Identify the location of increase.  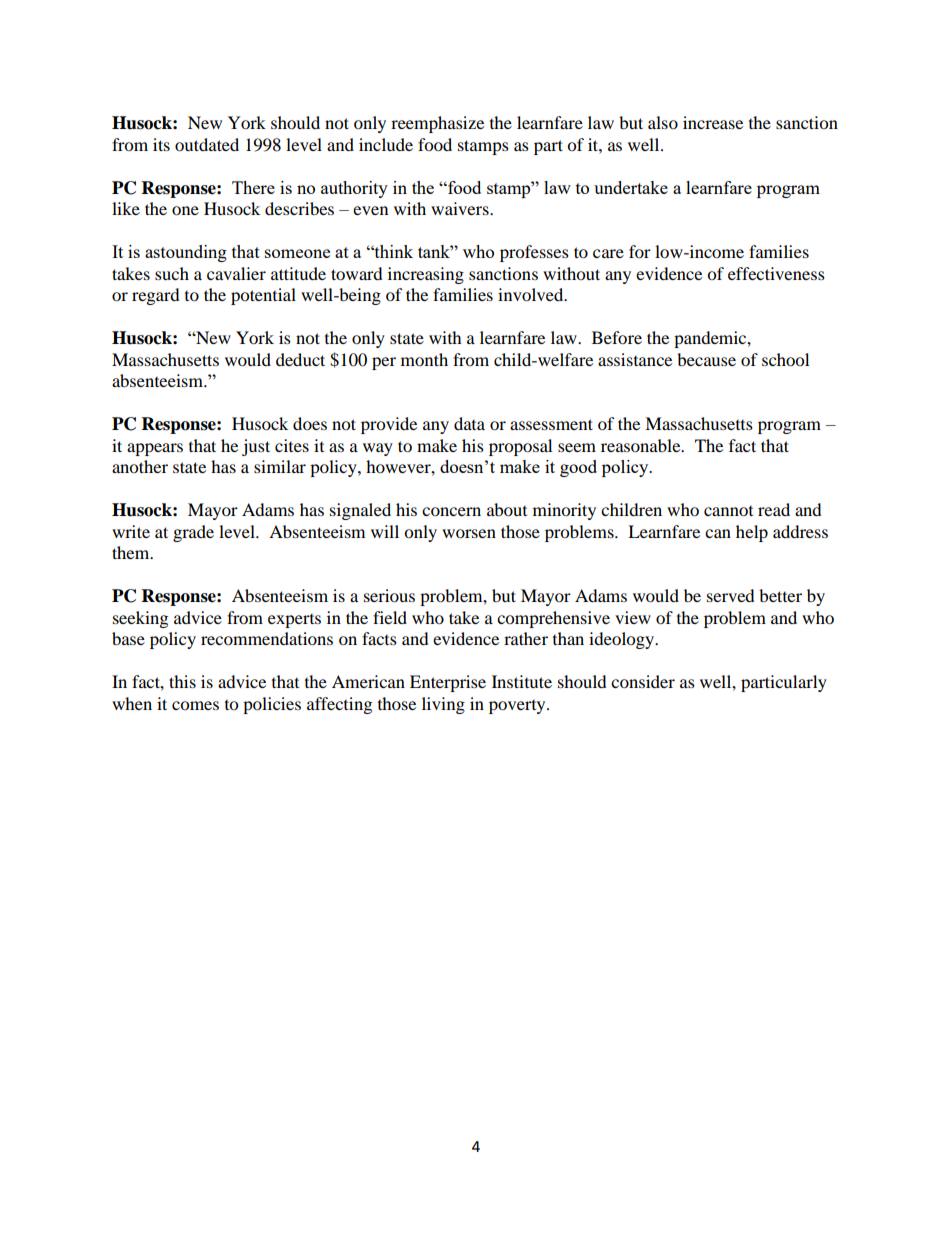
(713, 122).
